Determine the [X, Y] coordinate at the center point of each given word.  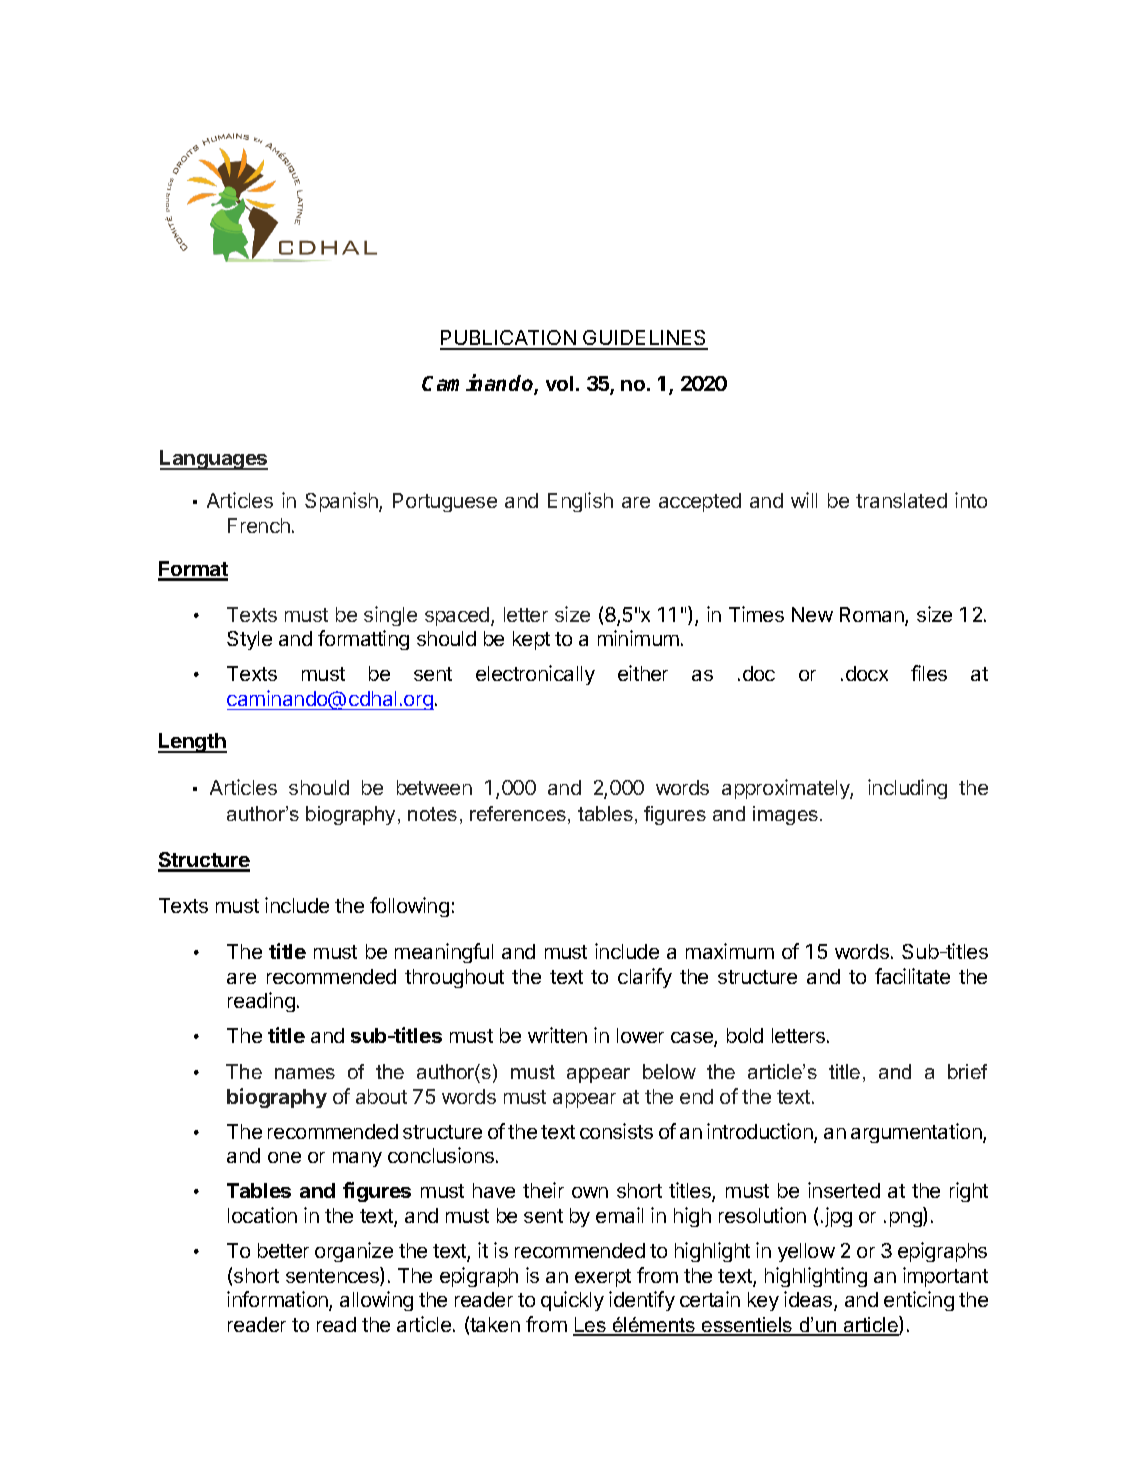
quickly [572, 1301]
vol [559, 383]
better [283, 1250]
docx [867, 673]
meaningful [444, 953]
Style [249, 640]
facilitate [912, 976]
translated [901, 500]
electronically [535, 675]
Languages [214, 460]
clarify [645, 978]
